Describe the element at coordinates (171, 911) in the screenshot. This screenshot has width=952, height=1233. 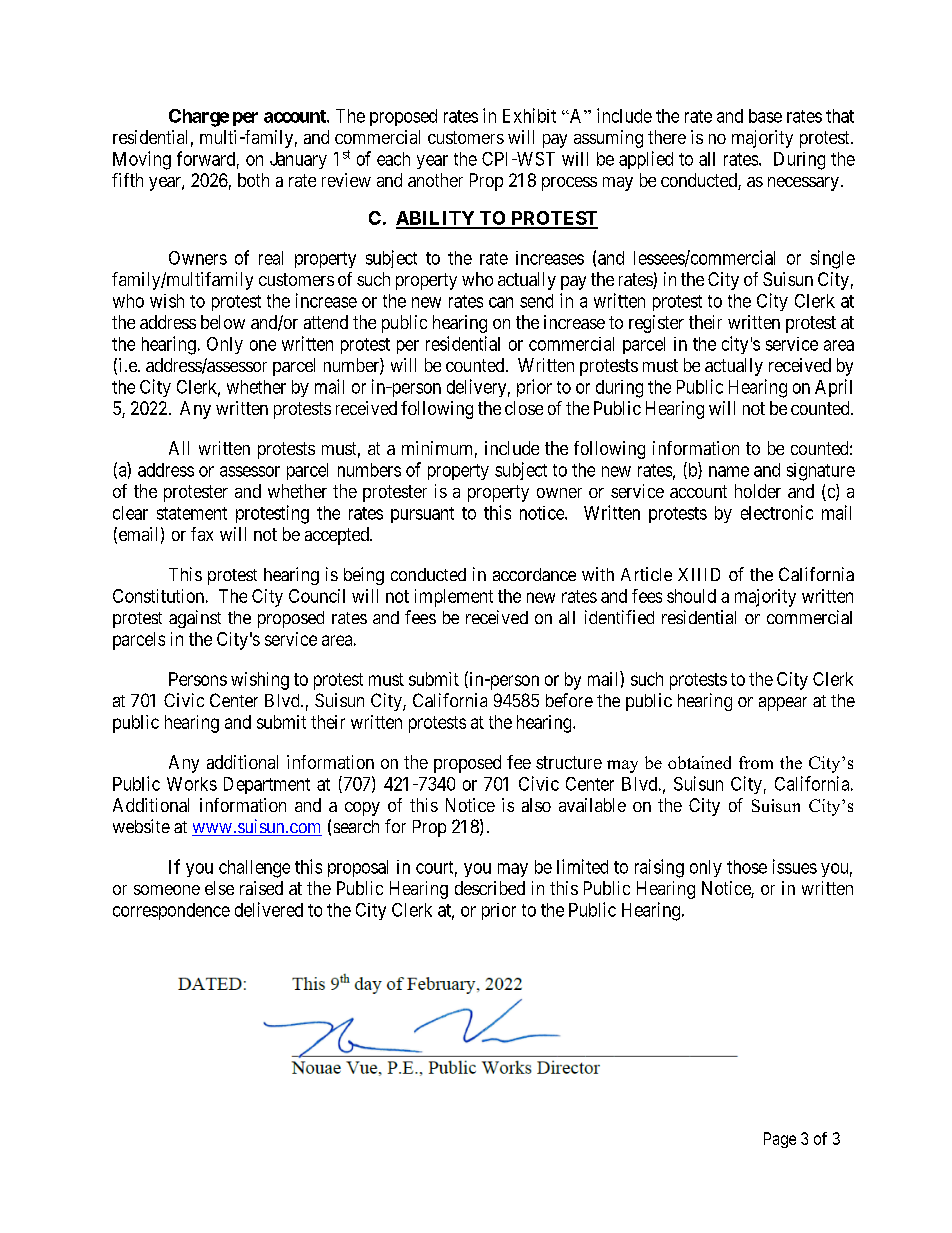
I see `correspondence` at that location.
